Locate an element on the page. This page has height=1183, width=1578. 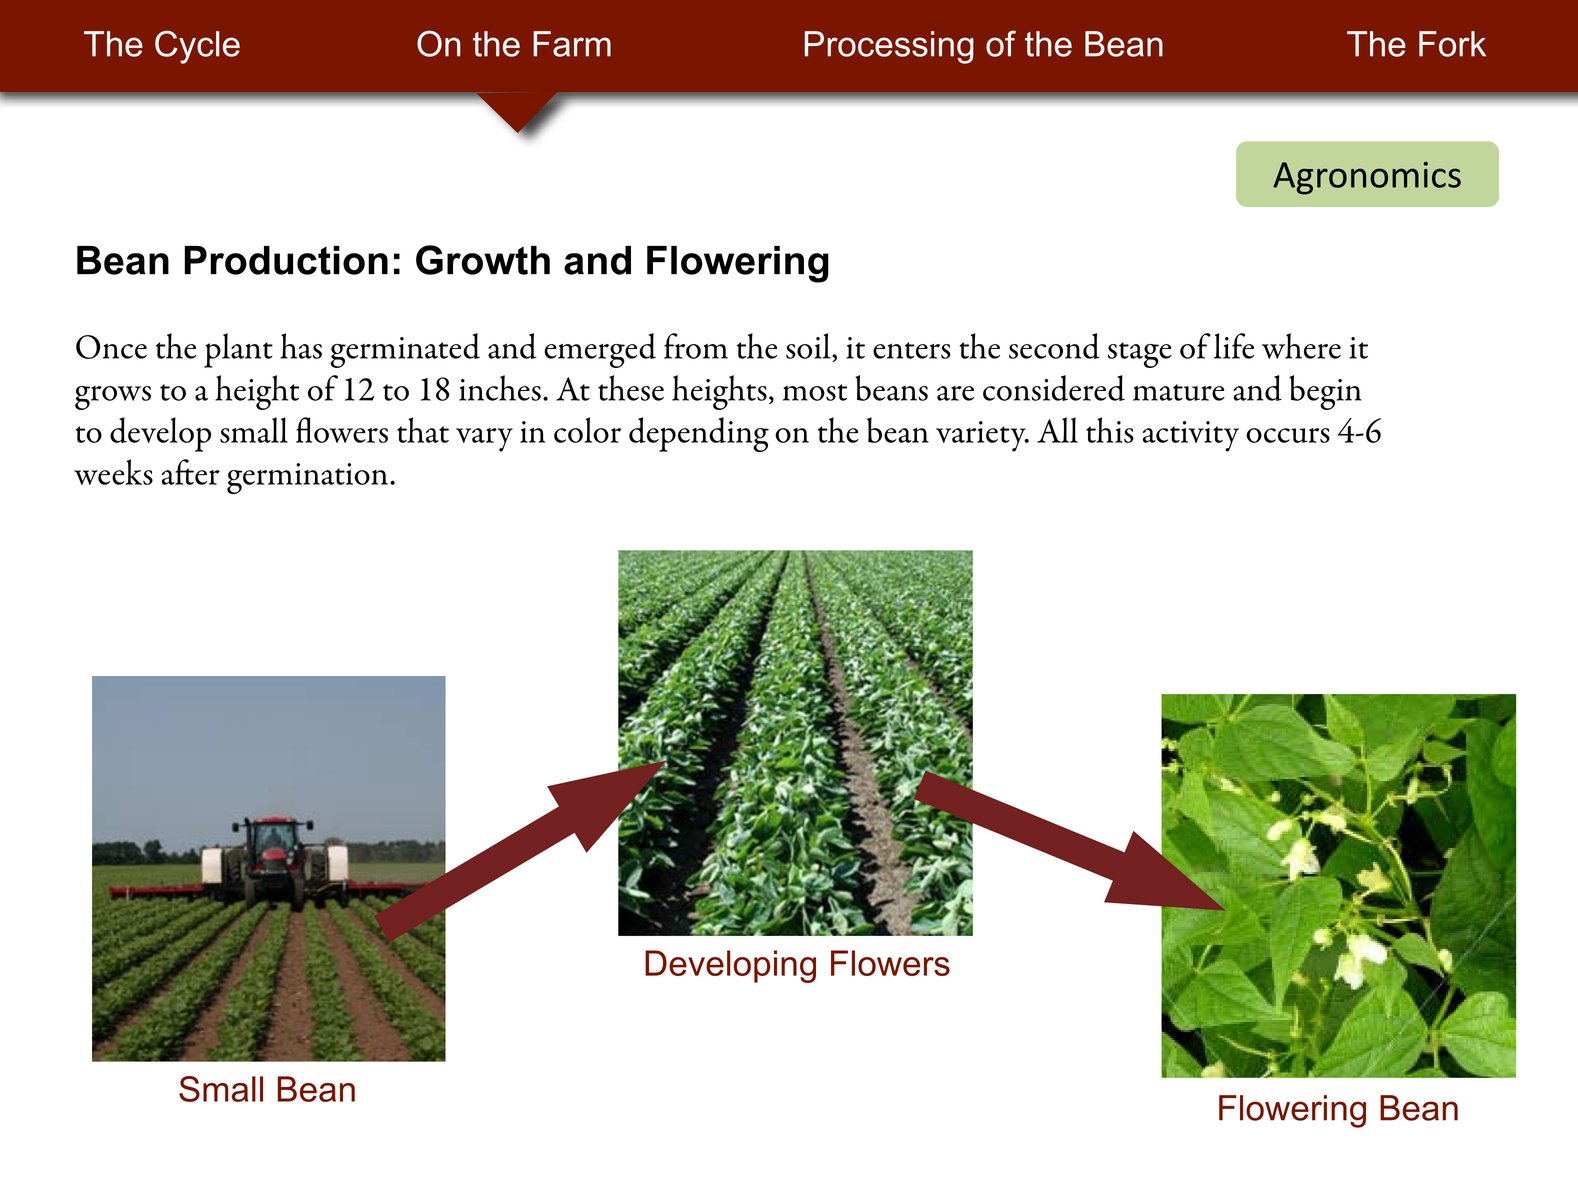
Growth is located at coordinates (483, 260).
